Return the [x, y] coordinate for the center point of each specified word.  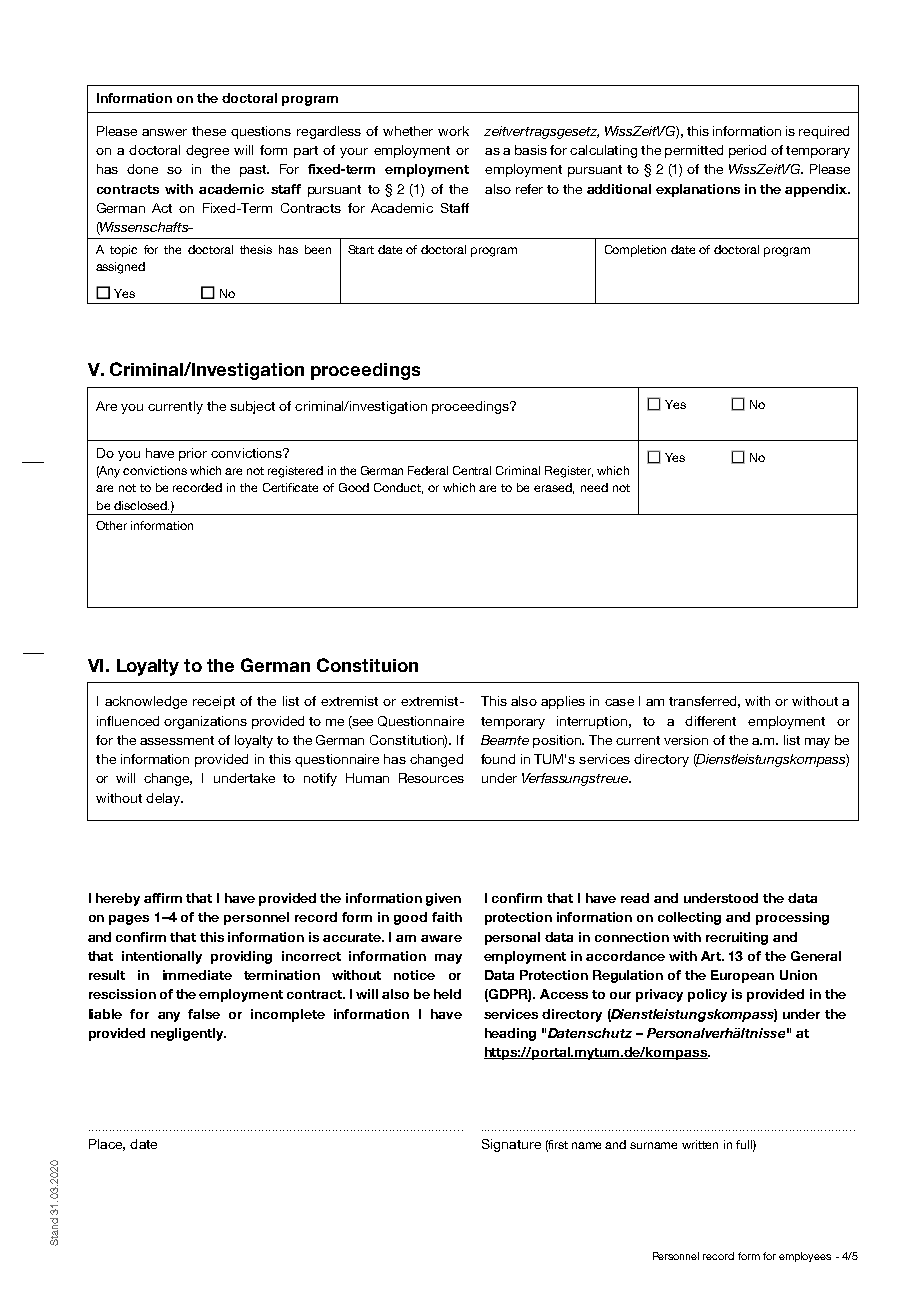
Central [472, 470]
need [594, 487]
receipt [214, 702]
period [747, 151]
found [498, 759]
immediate [197, 975]
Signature [511, 1145]
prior [193, 454]
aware [441, 938]
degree [207, 151]
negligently [188, 1034]
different [710, 721]
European [742, 976]
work [453, 131]
